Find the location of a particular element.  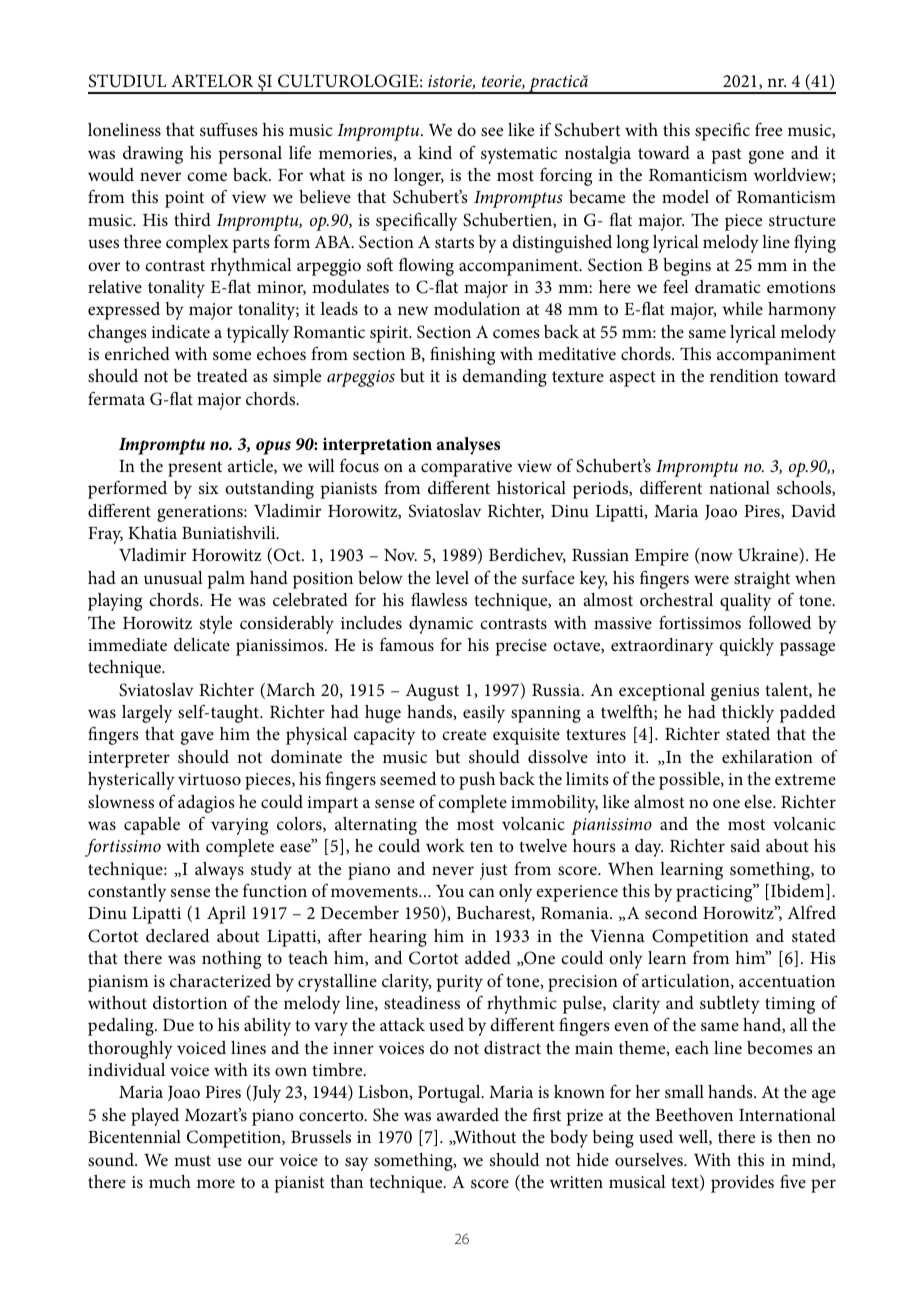

April is located at coordinates (226, 915).
